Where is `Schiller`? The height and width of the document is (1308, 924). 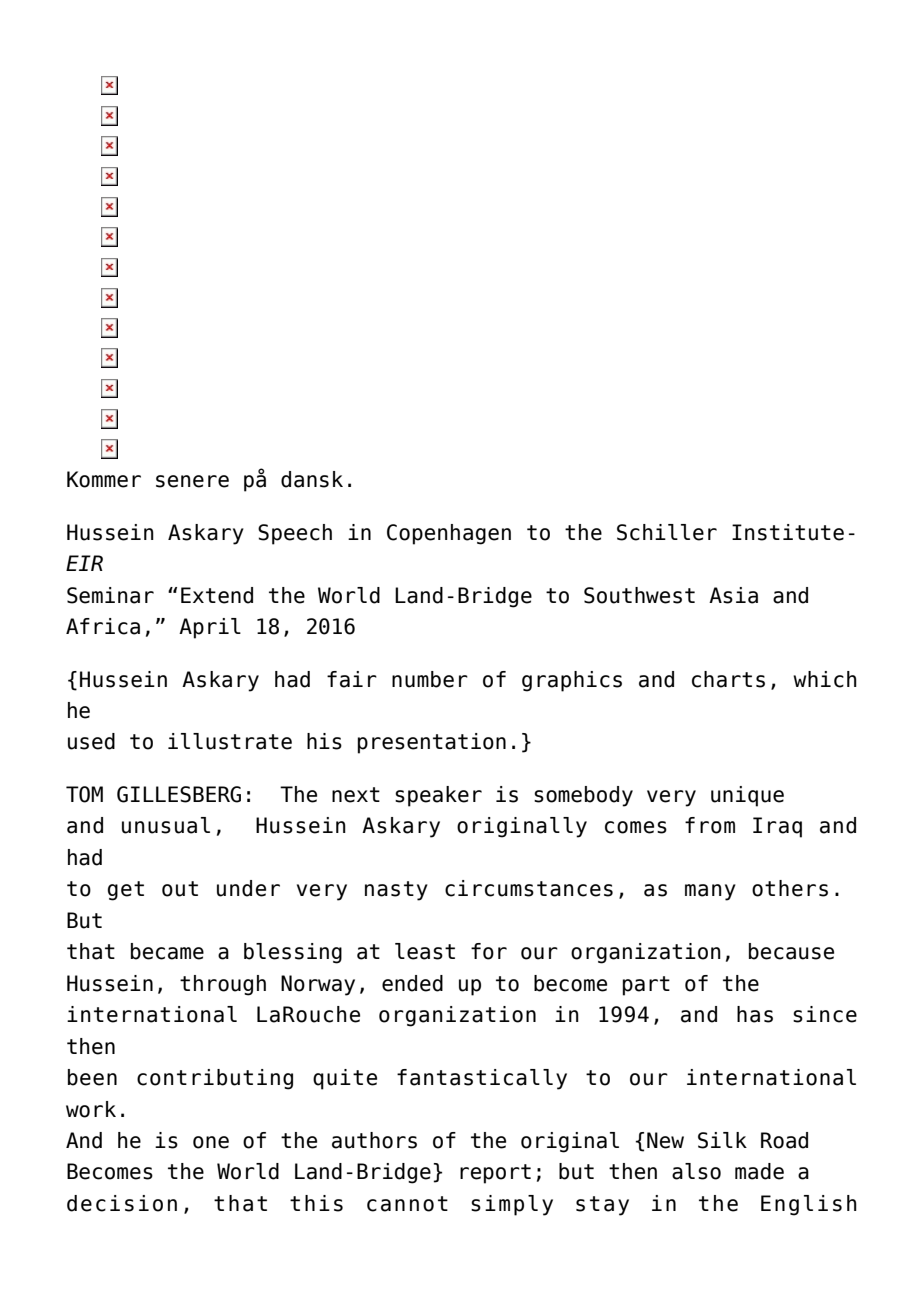
Schiller is located at coordinates (667, 532).
